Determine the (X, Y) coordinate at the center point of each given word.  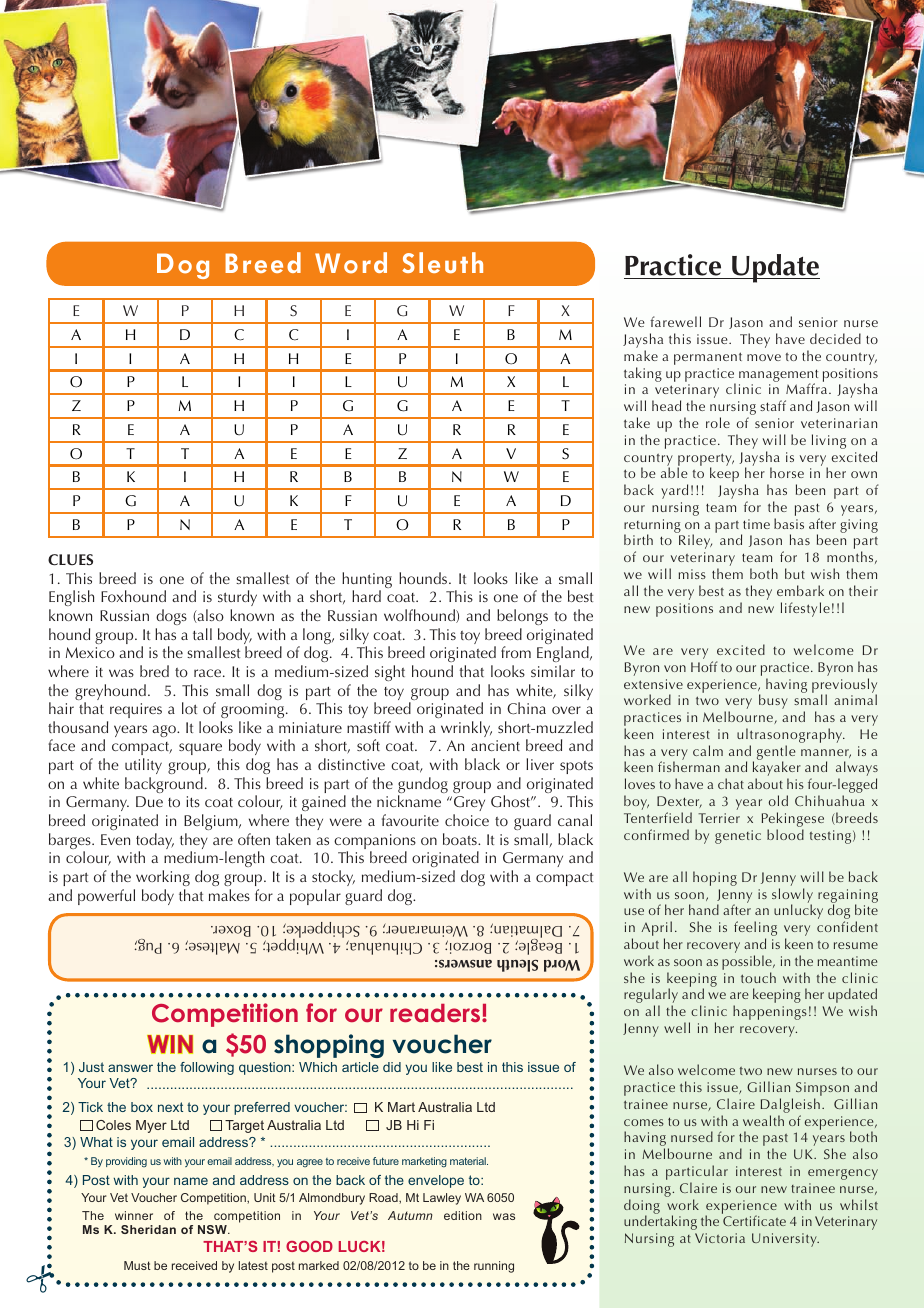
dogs (171, 617)
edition (463, 1215)
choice (467, 820)
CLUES (70, 560)
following (207, 1068)
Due (149, 801)
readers (436, 1013)
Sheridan (148, 1229)
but (795, 573)
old (778, 800)
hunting (367, 581)
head (666, 405)
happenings (770, 1012)
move (764, 357)
